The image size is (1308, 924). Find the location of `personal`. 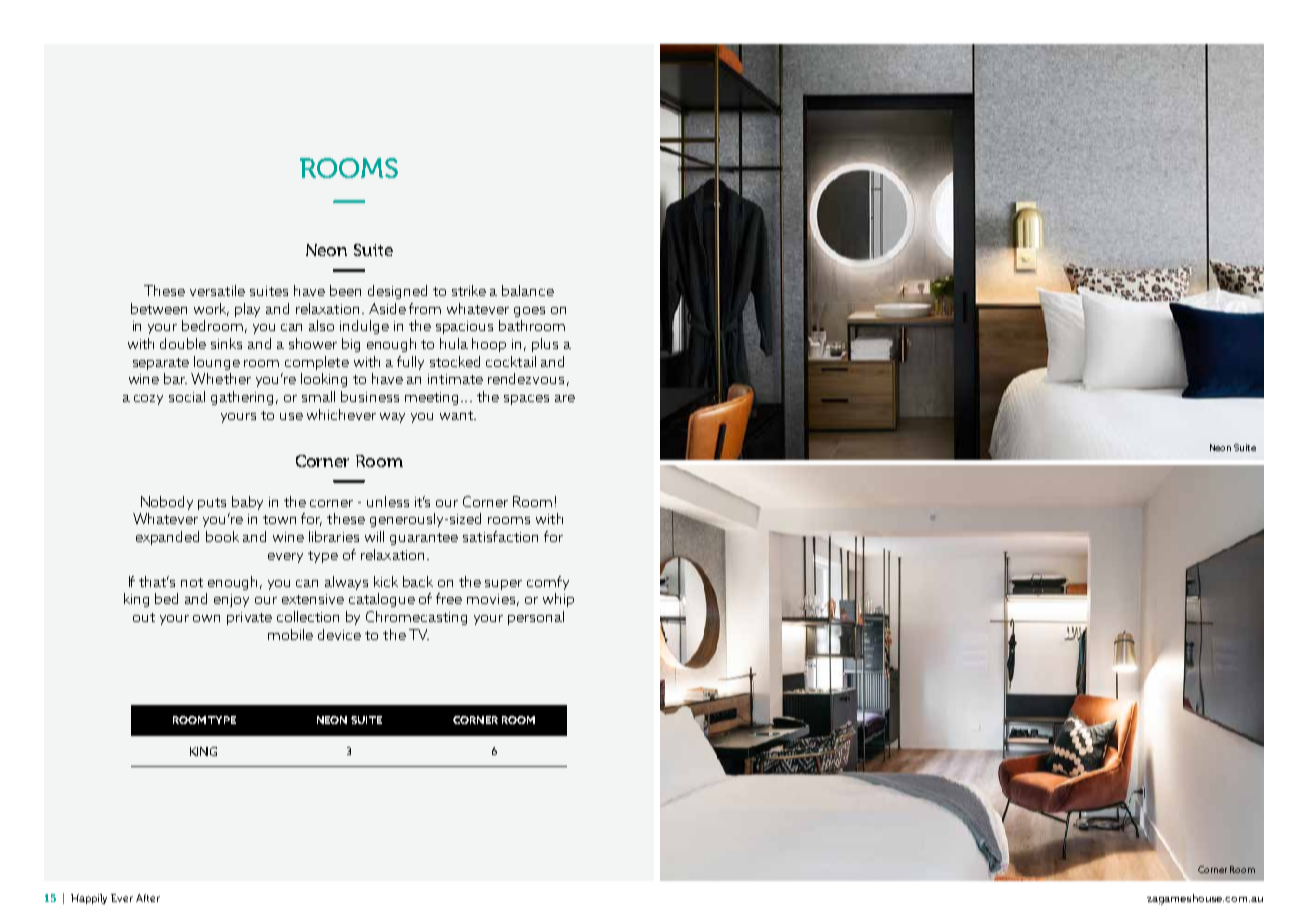

personal is located at coordinates (536, 618).
